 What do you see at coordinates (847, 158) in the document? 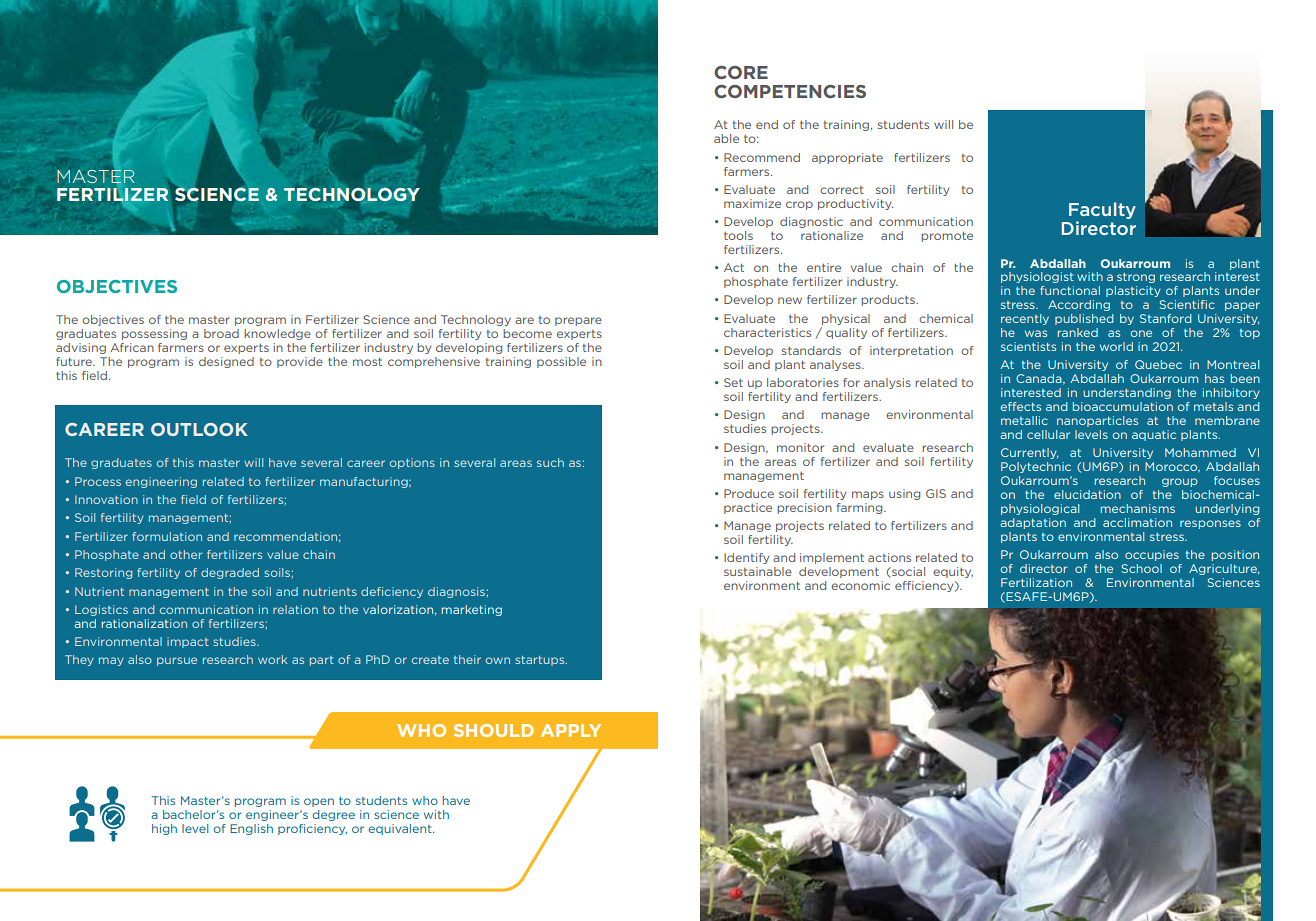
I see `appropriate` at bounding box center [847, 158].
